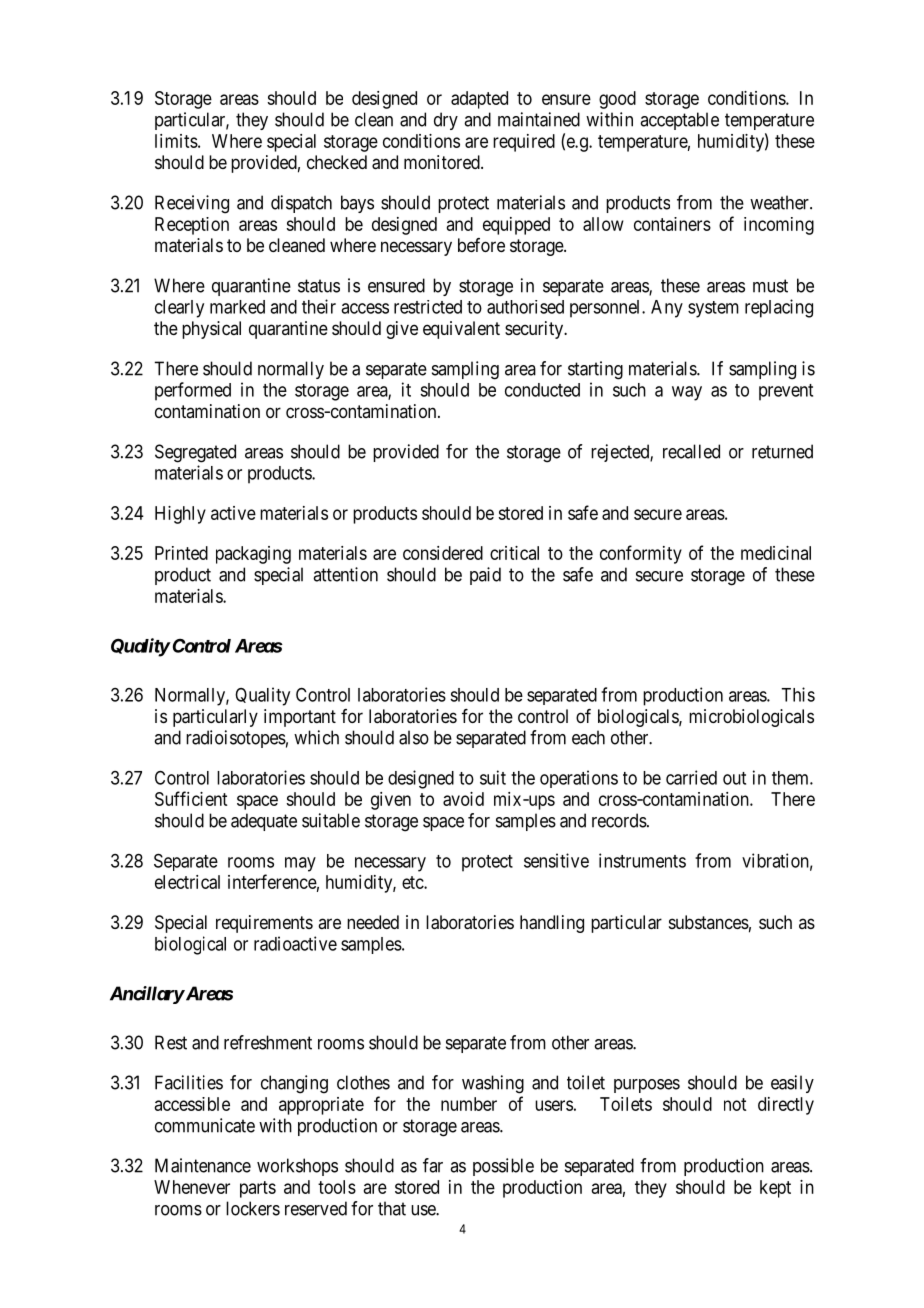 This page has width=924, height=1308. What do you see at coordinates (798, 694) in the page?
I see `This` at bounding box center [798, 694].
